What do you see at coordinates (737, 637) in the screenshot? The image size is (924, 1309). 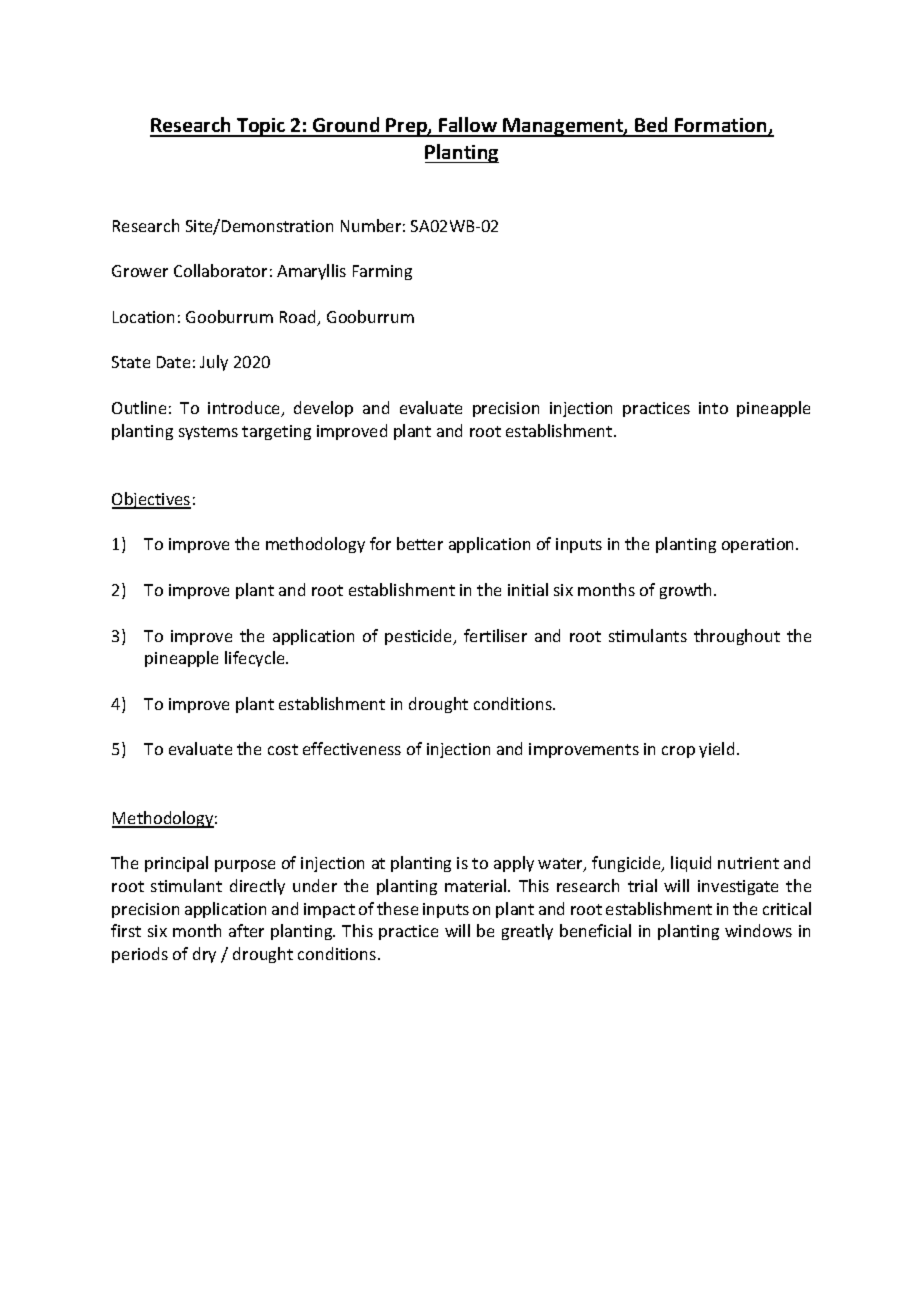 I see `throughout` at bounding box center [737, 637].
